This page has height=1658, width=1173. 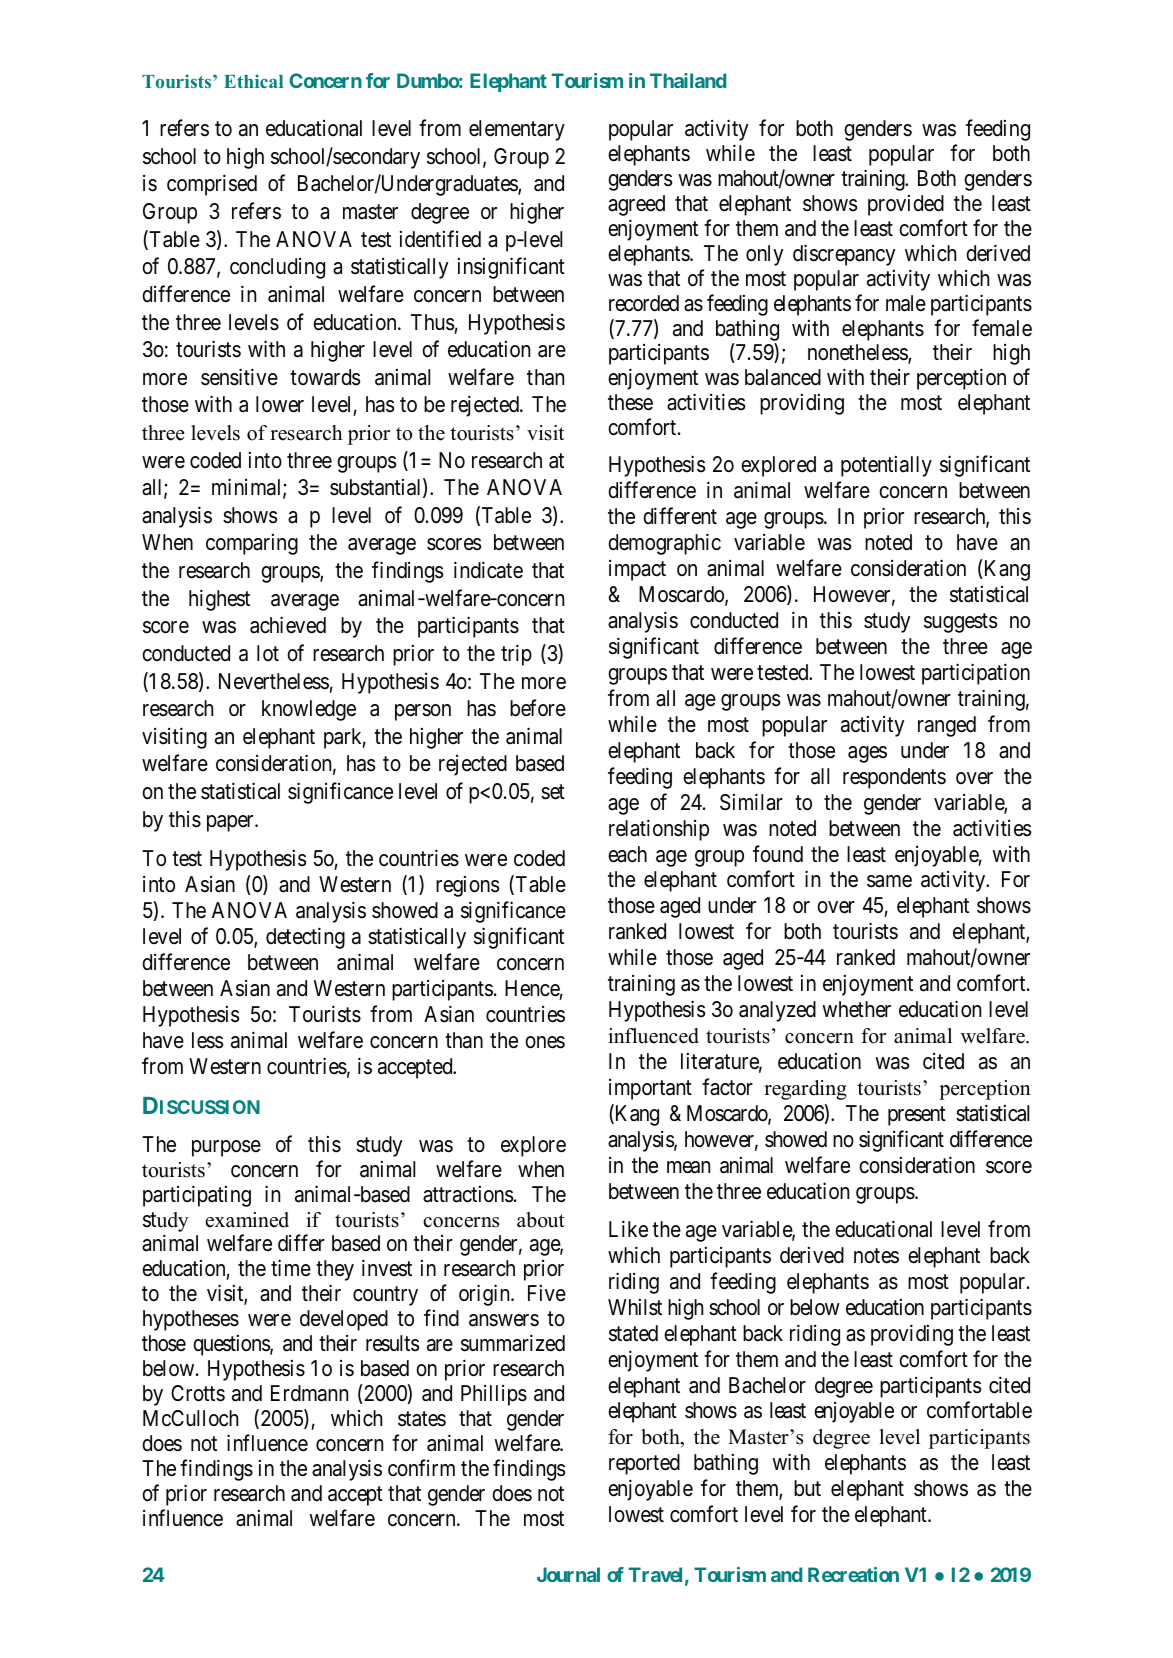 I want to click on Journal, so click(x=568, y=1574).
